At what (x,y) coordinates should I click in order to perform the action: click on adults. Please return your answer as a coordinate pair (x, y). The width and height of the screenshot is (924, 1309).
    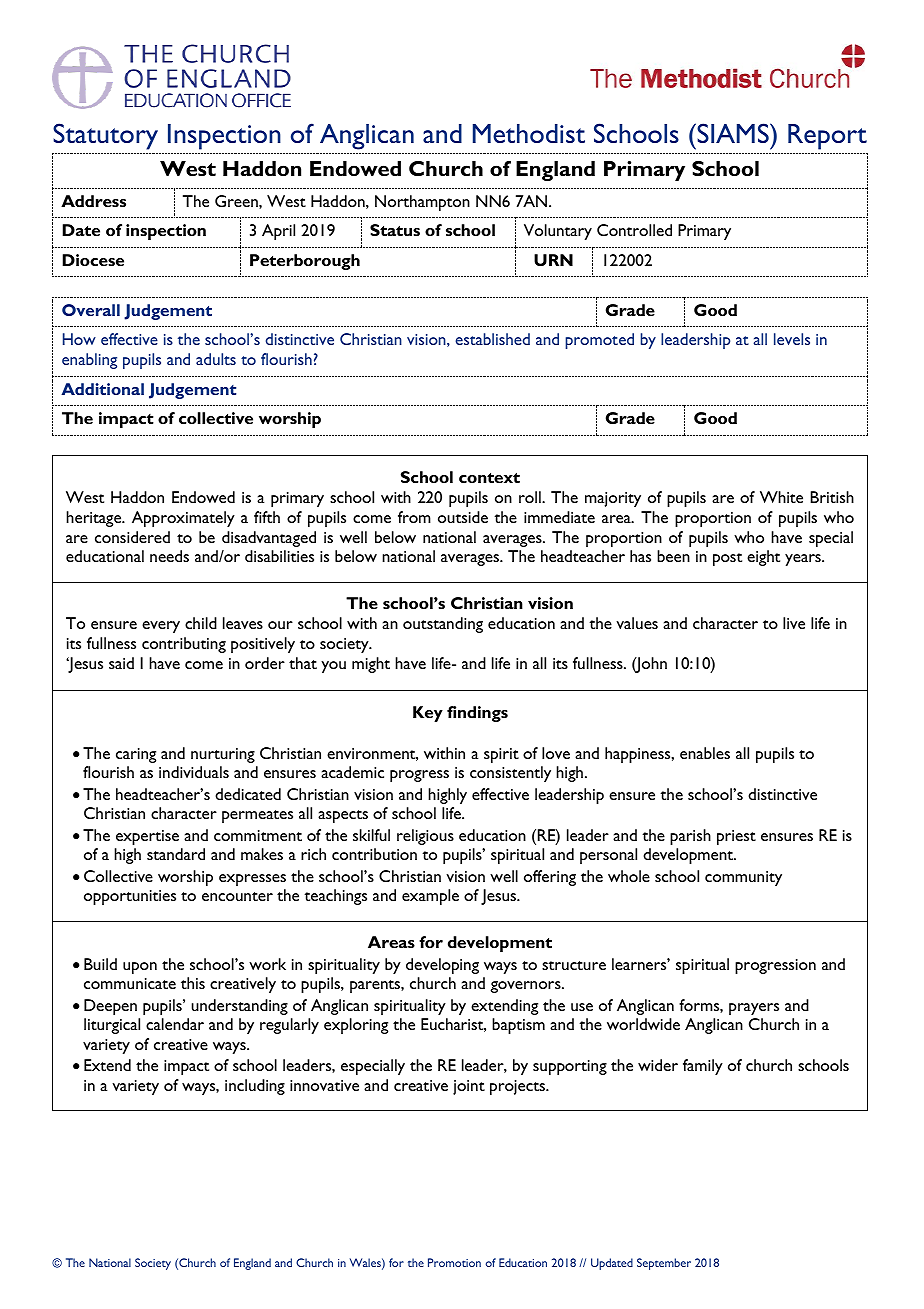
    Looking at the image, I should click on (216, 359).
